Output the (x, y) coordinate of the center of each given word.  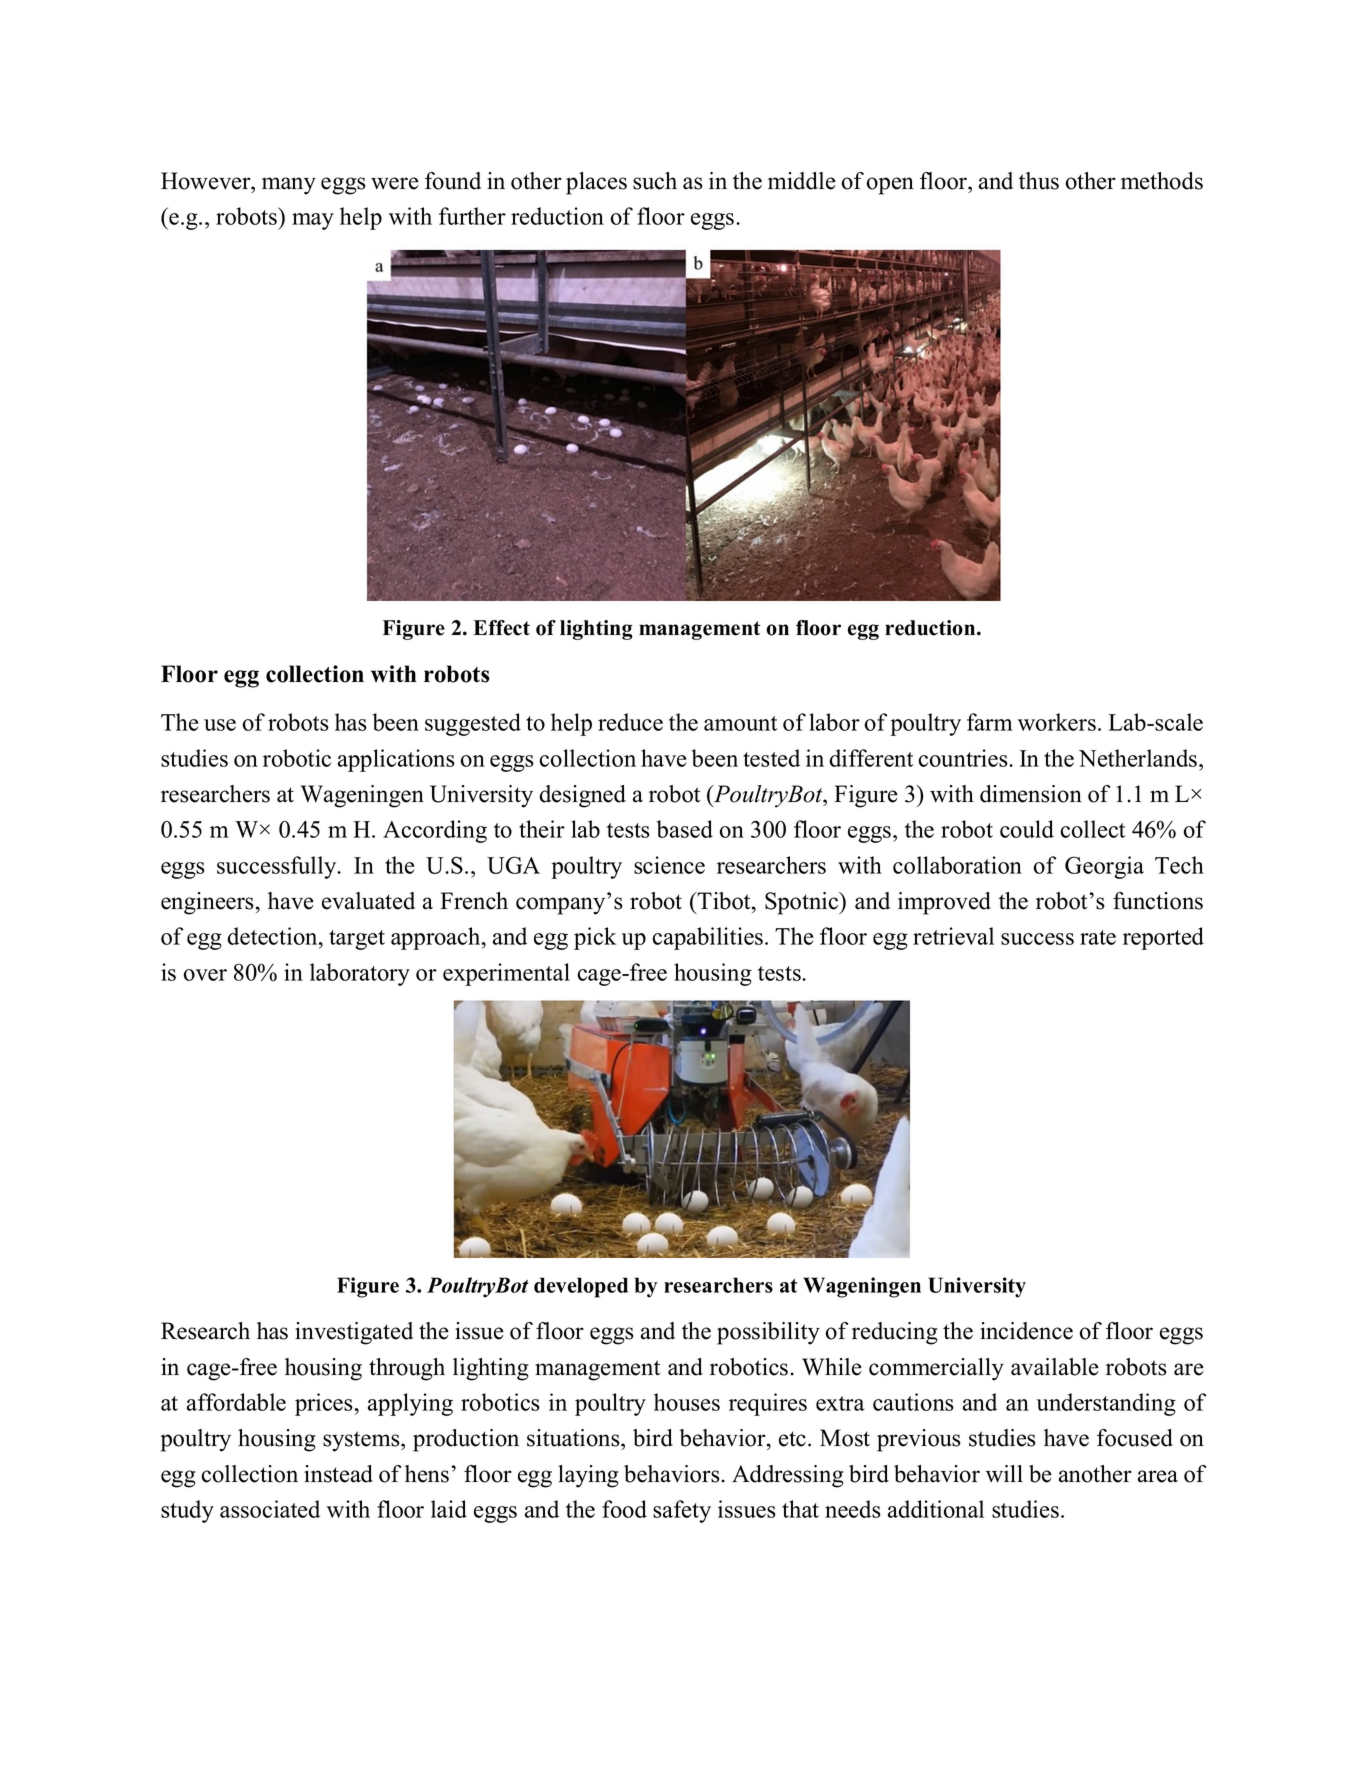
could (1027, 829)
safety (682, 1511)
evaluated (368, 901)
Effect (501, 628)
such (655, 181)
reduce (630, 722)
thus (1039, 181)
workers (1057, 722)
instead (338, 1474)
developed (581, 1287)
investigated (354, 1333)
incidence (1026, 1331)
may (313, 221)
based (685, 829)
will (1004, 1474)
